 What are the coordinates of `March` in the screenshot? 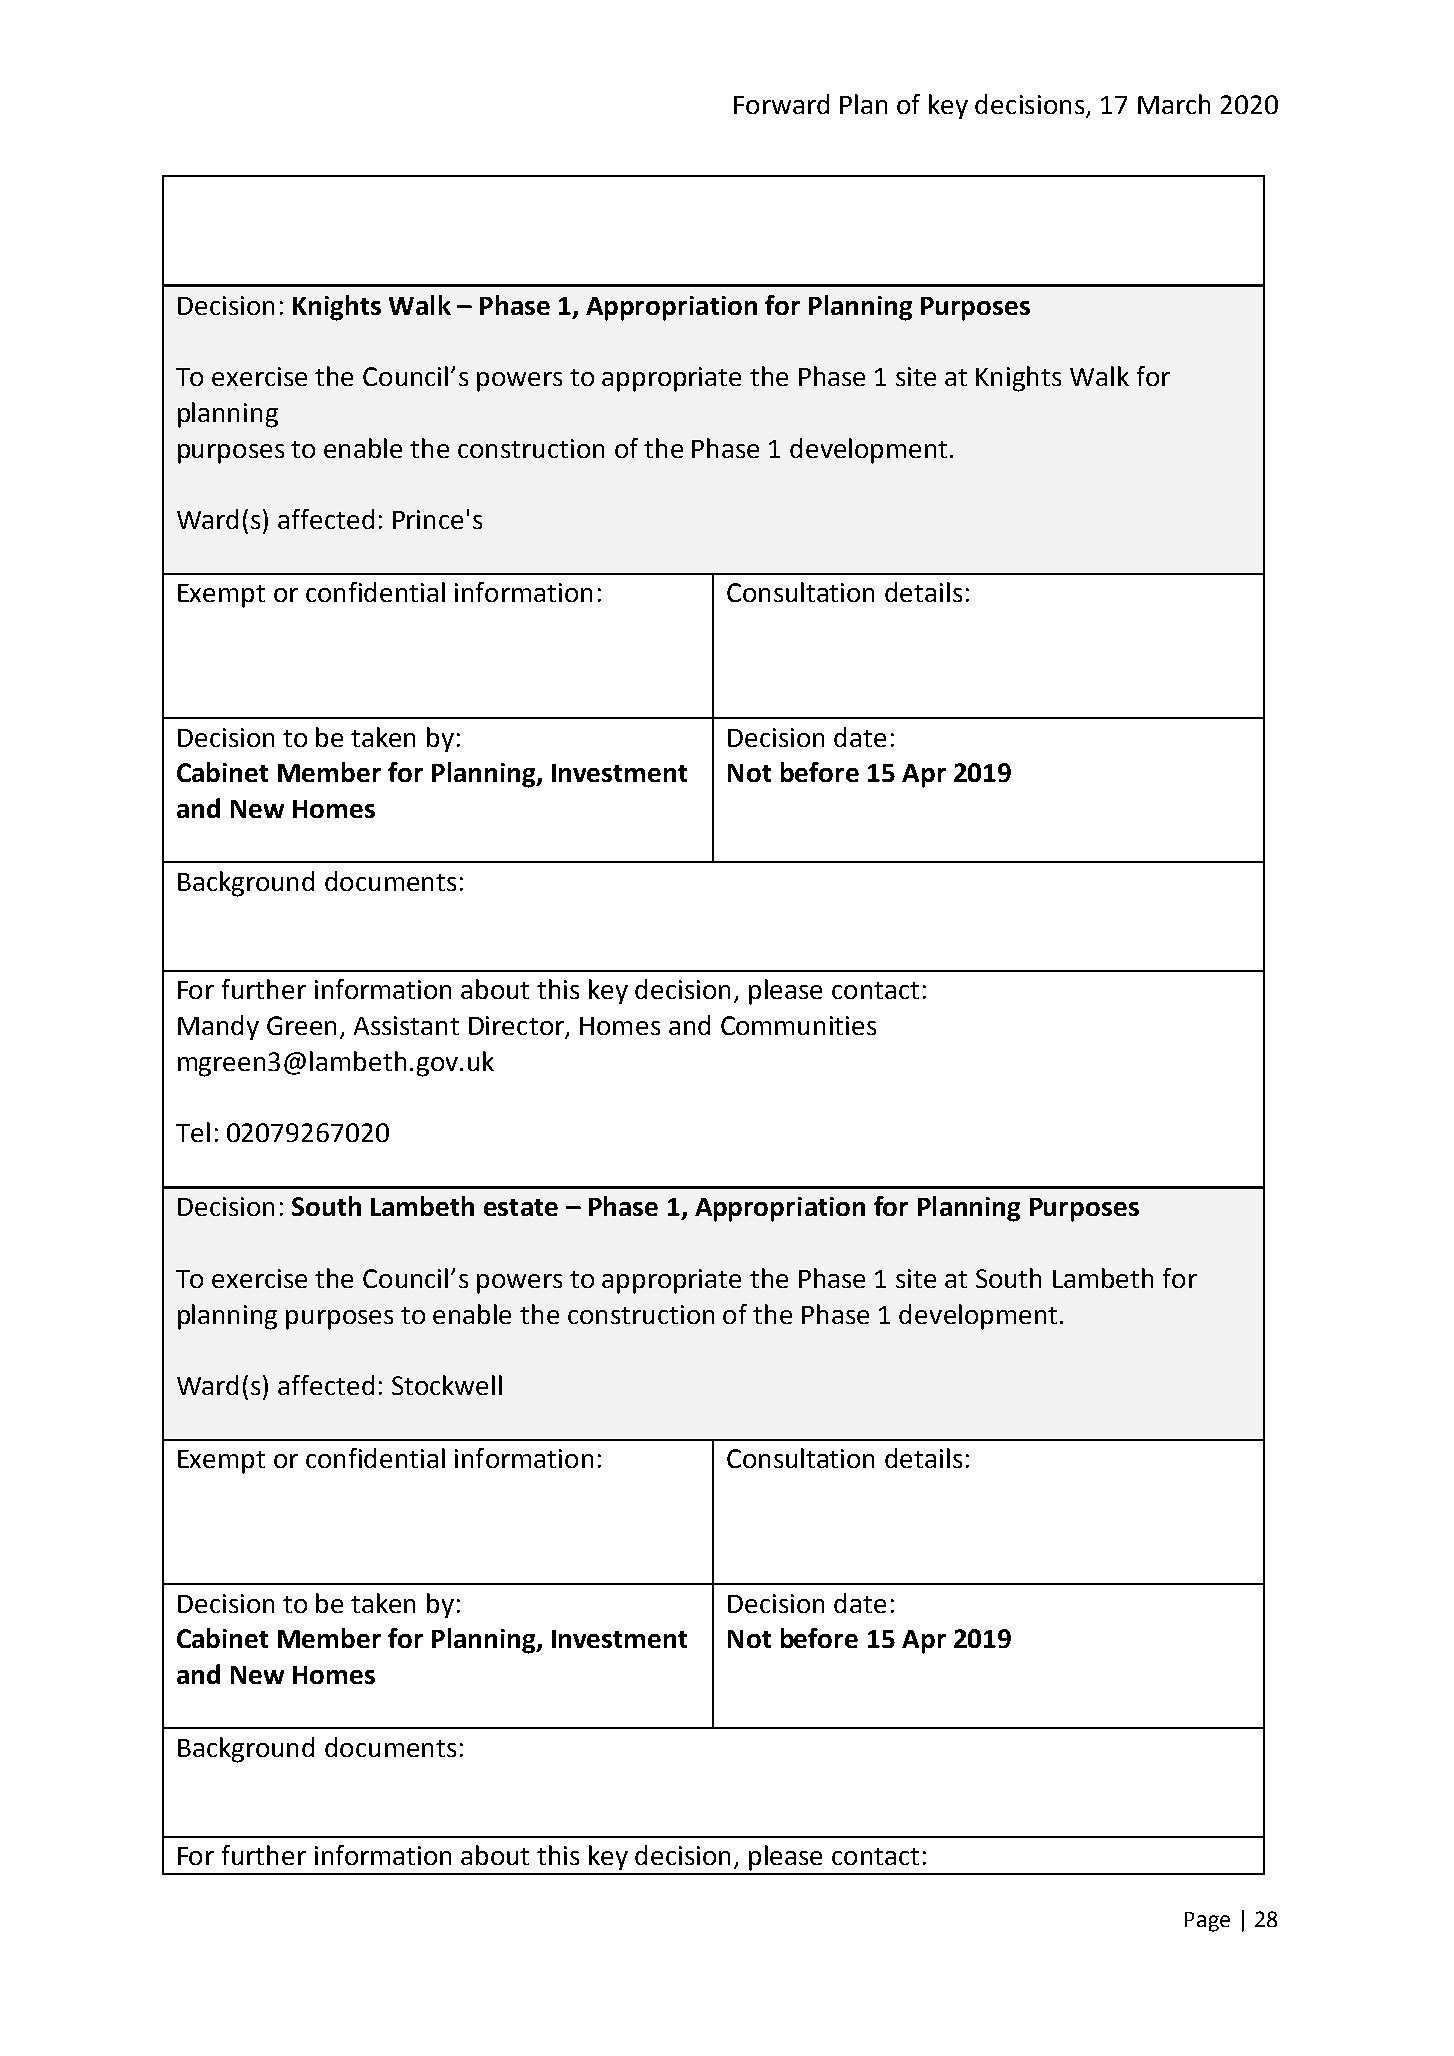 It's located at (1174, 104).
